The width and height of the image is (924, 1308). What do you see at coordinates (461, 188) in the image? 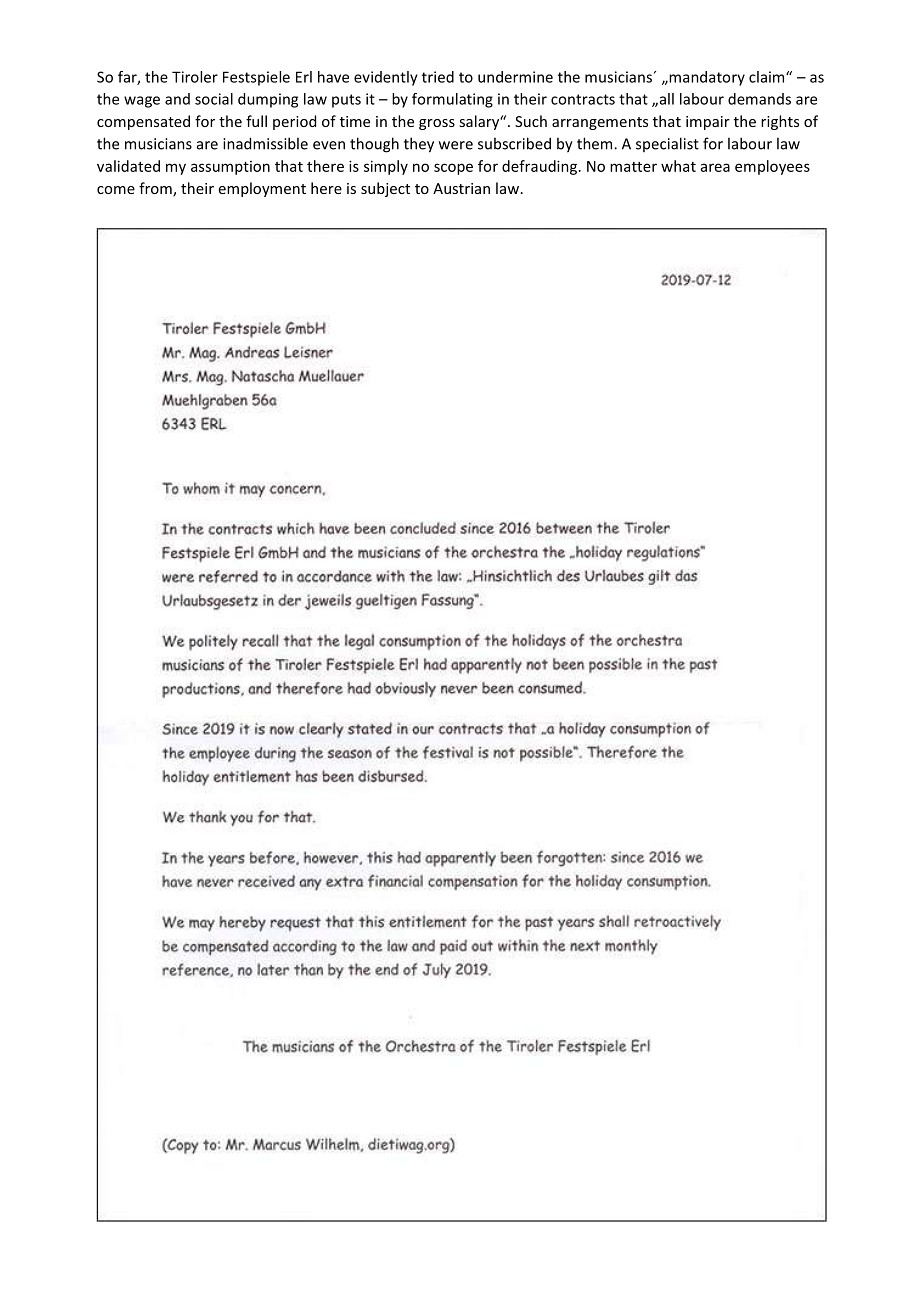
I see `Austrian` at bounding box center [461, 188].
